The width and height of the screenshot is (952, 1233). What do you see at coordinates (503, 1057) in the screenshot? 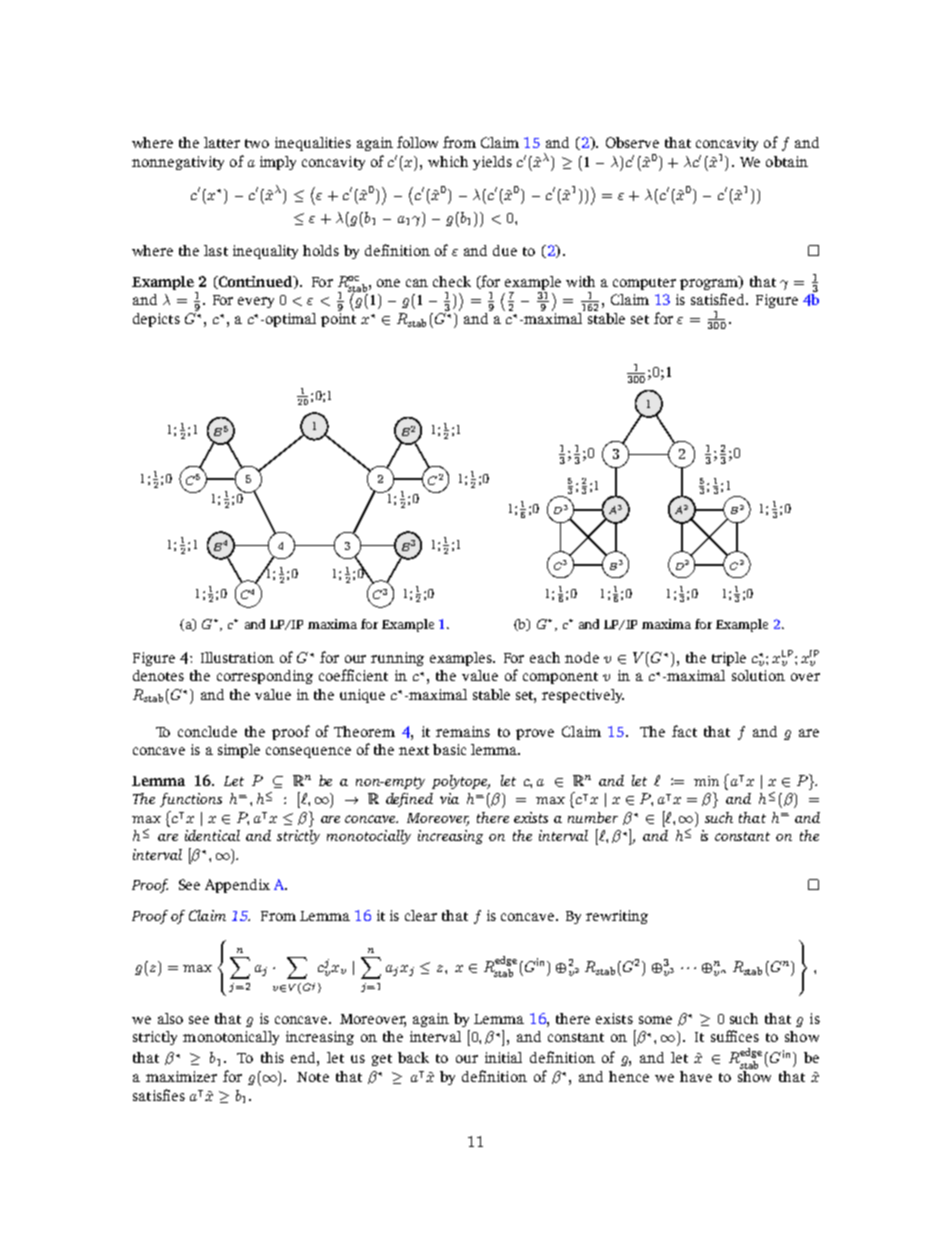
I see `initial` at bounding box center [503, 1057].
